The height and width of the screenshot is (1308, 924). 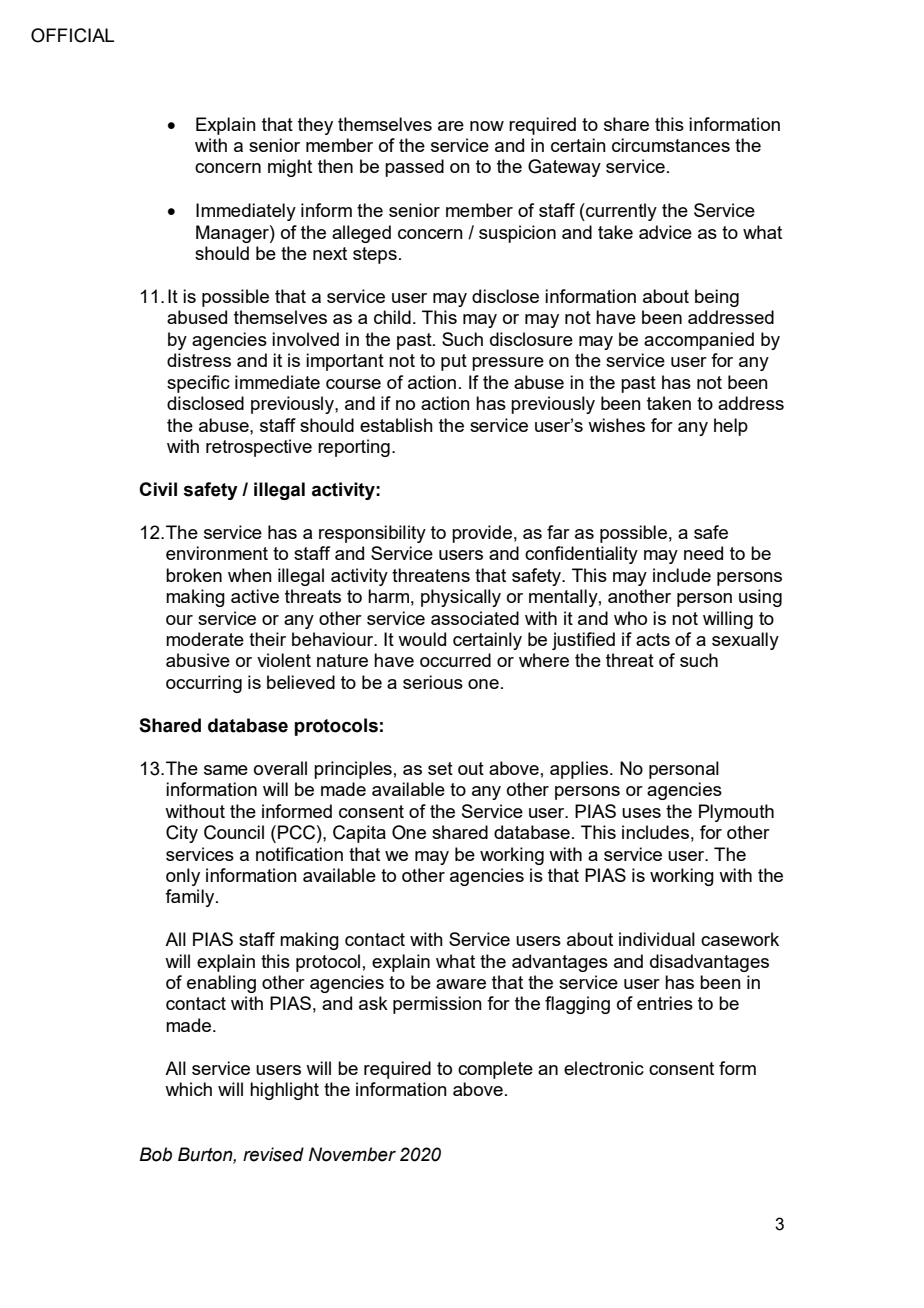 What do you see at coordinates (155, 1154) in the screenshot?
I see `Bob` at bounding box center [155, 1154].
